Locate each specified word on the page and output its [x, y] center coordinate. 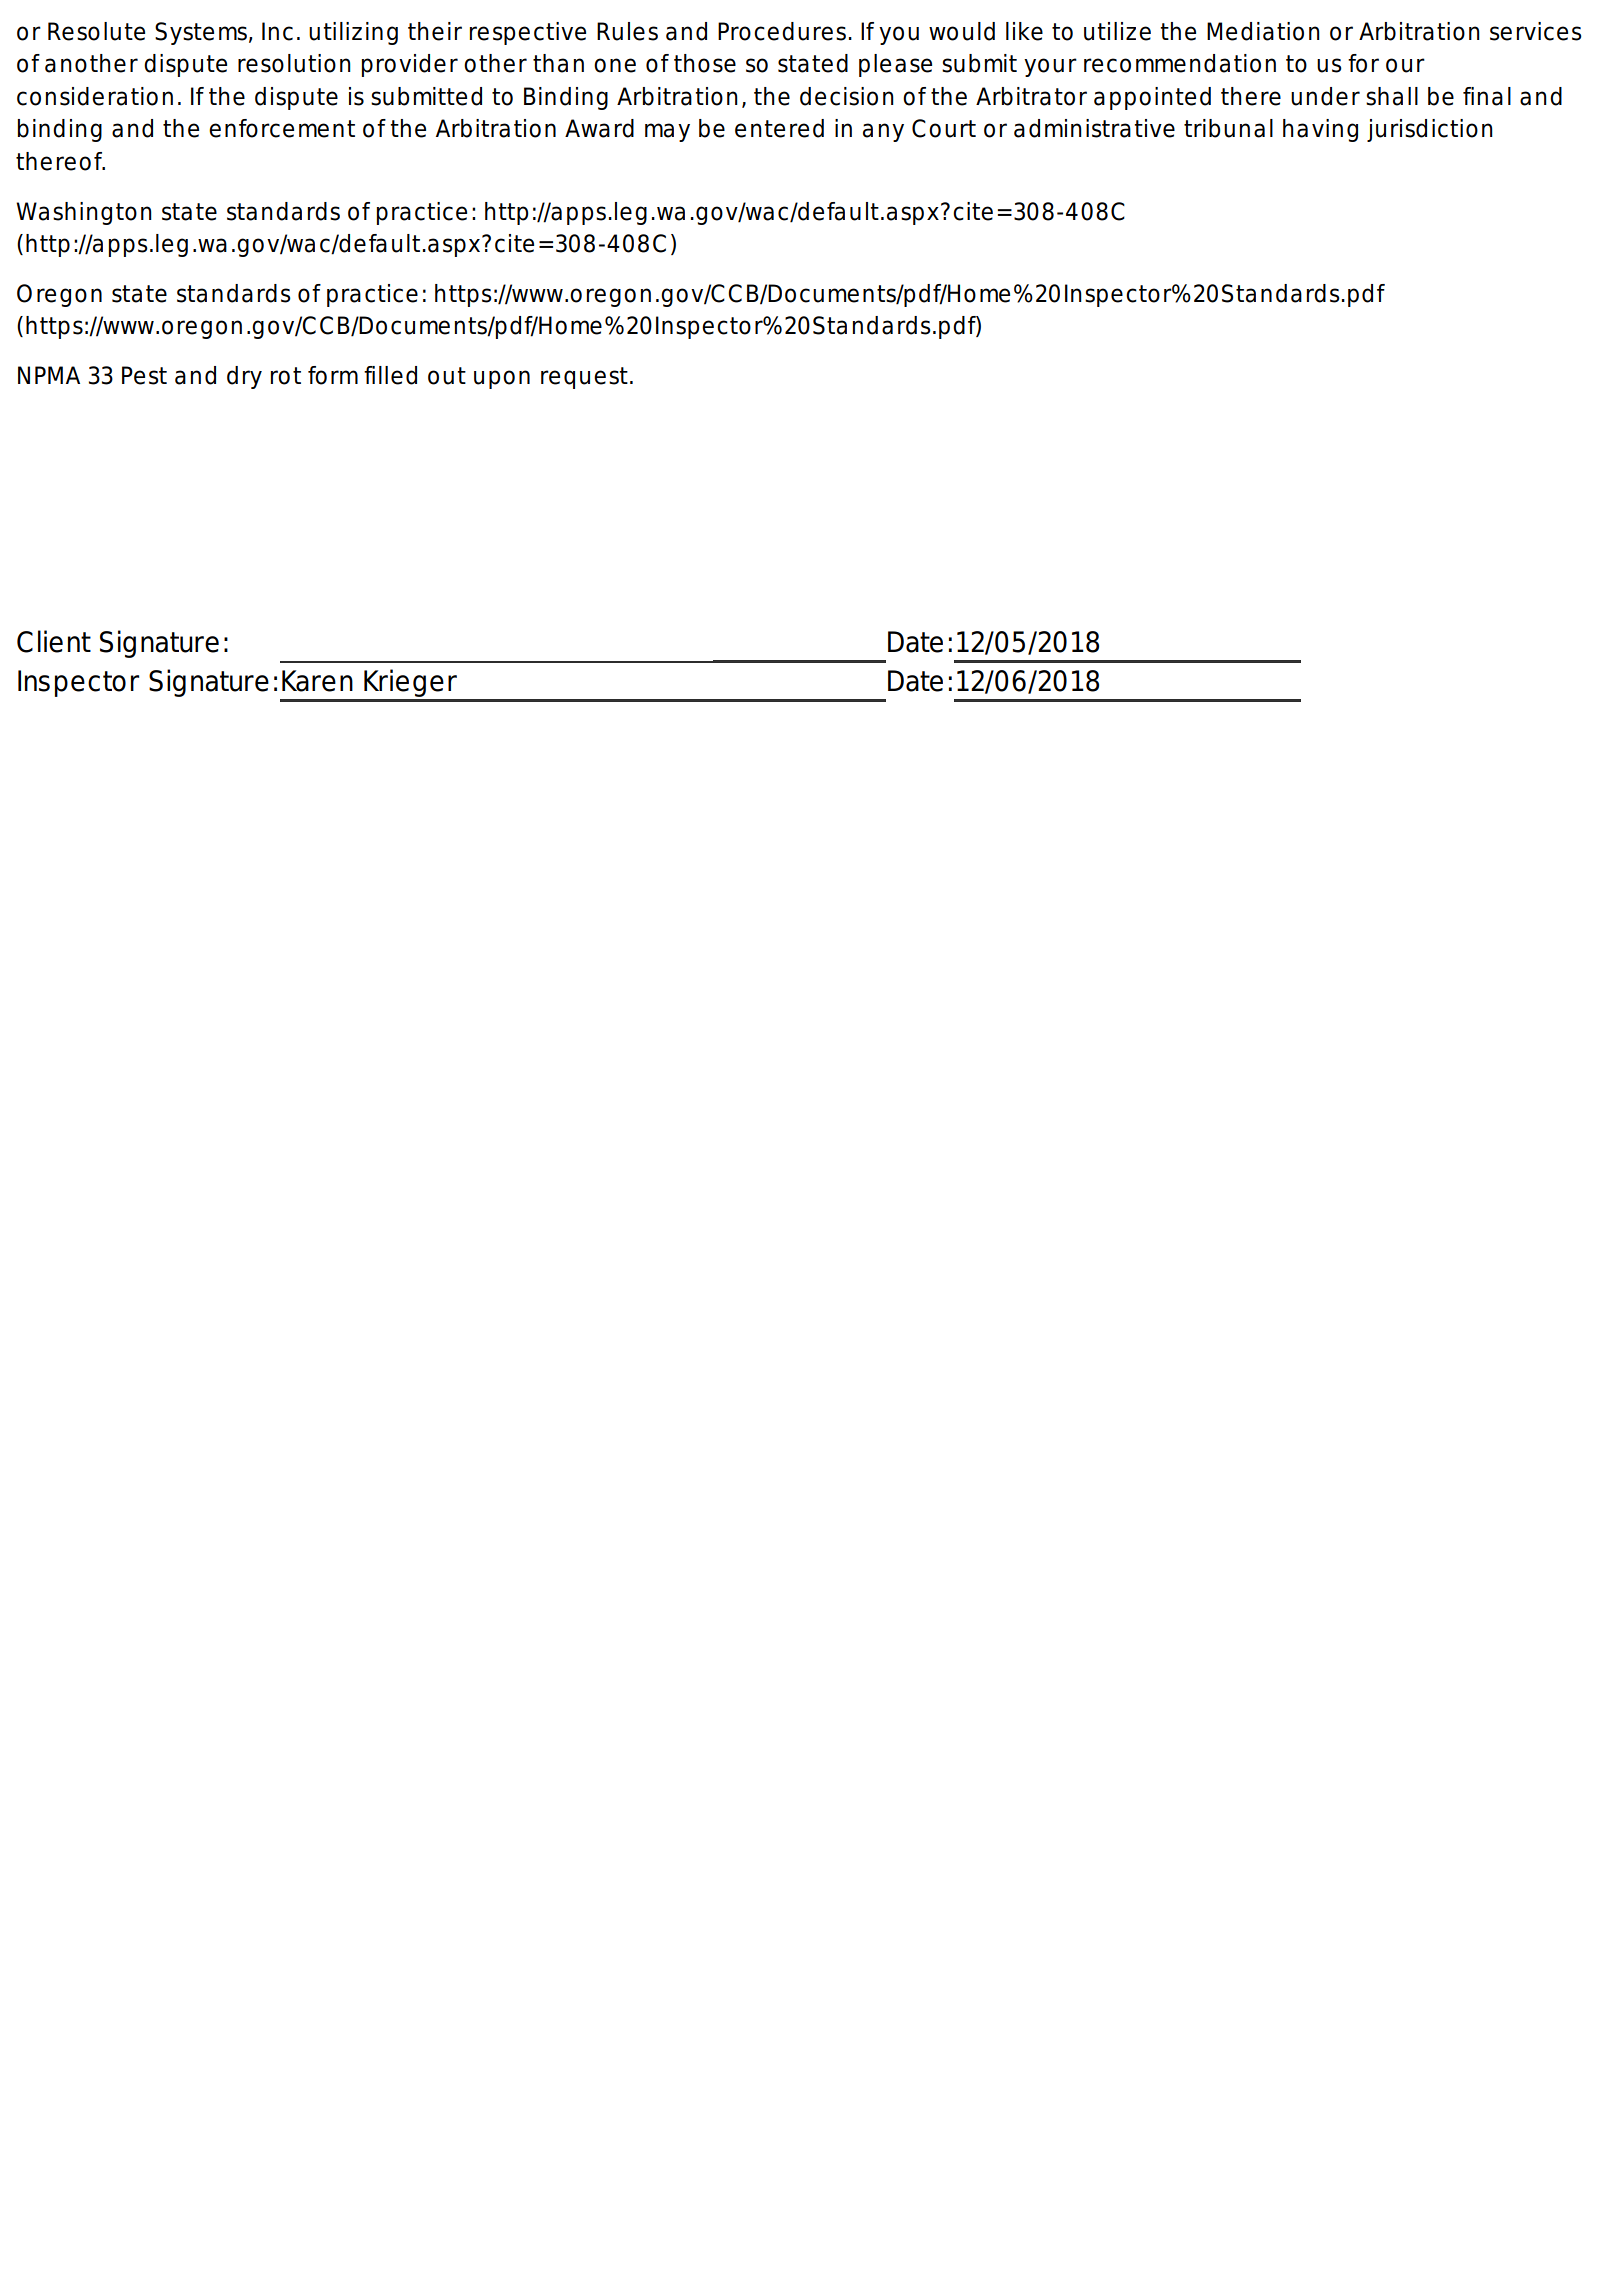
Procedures [782, 31]
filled [390, 375]
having [1320, 130]
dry [244, 377]
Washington [84, 213]
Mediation [1263, 31]
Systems [201, 33]
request [584, 378]
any [883, 132]
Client [54, 641]
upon [502, 379]
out [447, 376]
